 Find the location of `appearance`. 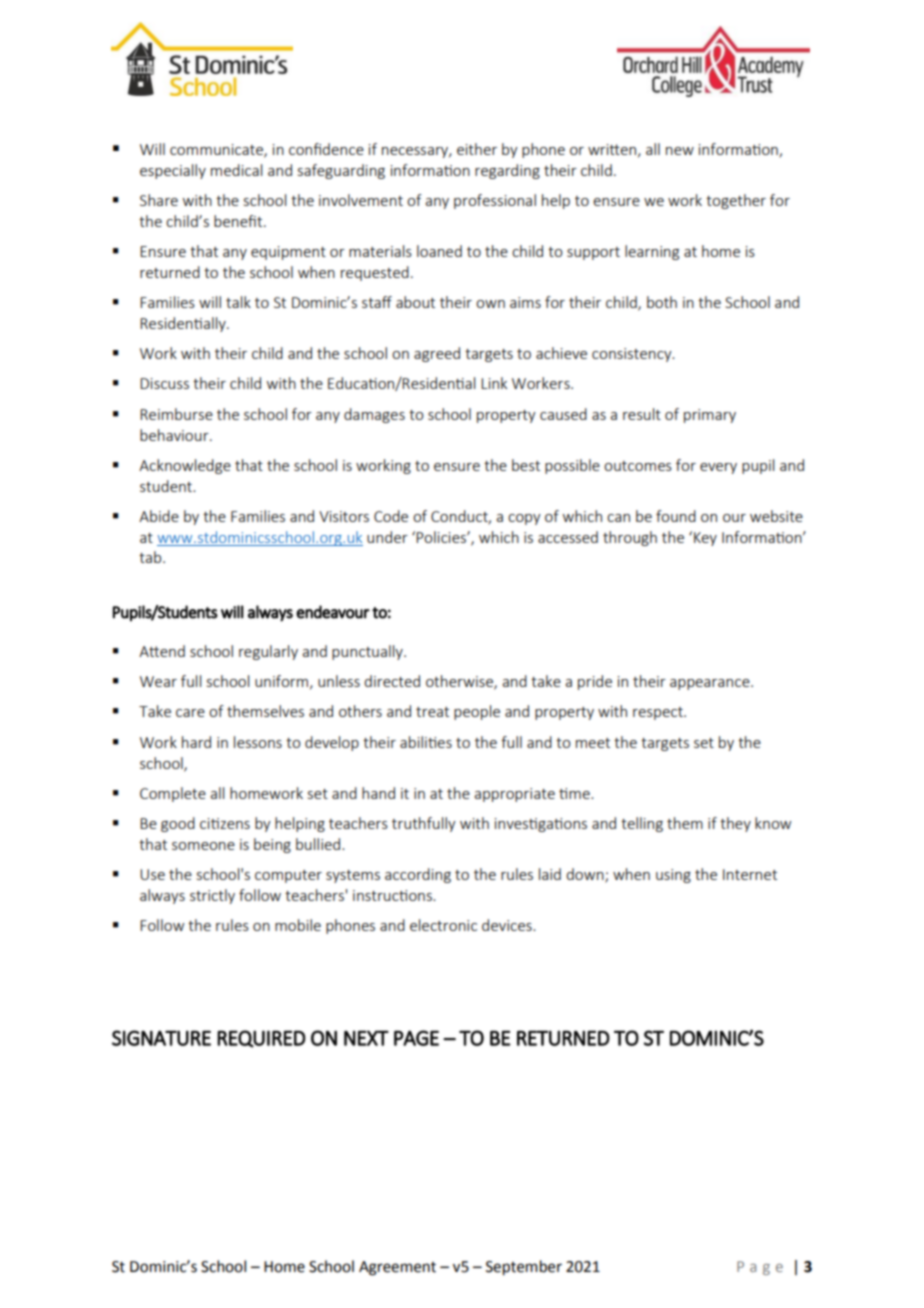

appearance is located at coordinates (711, 684).
